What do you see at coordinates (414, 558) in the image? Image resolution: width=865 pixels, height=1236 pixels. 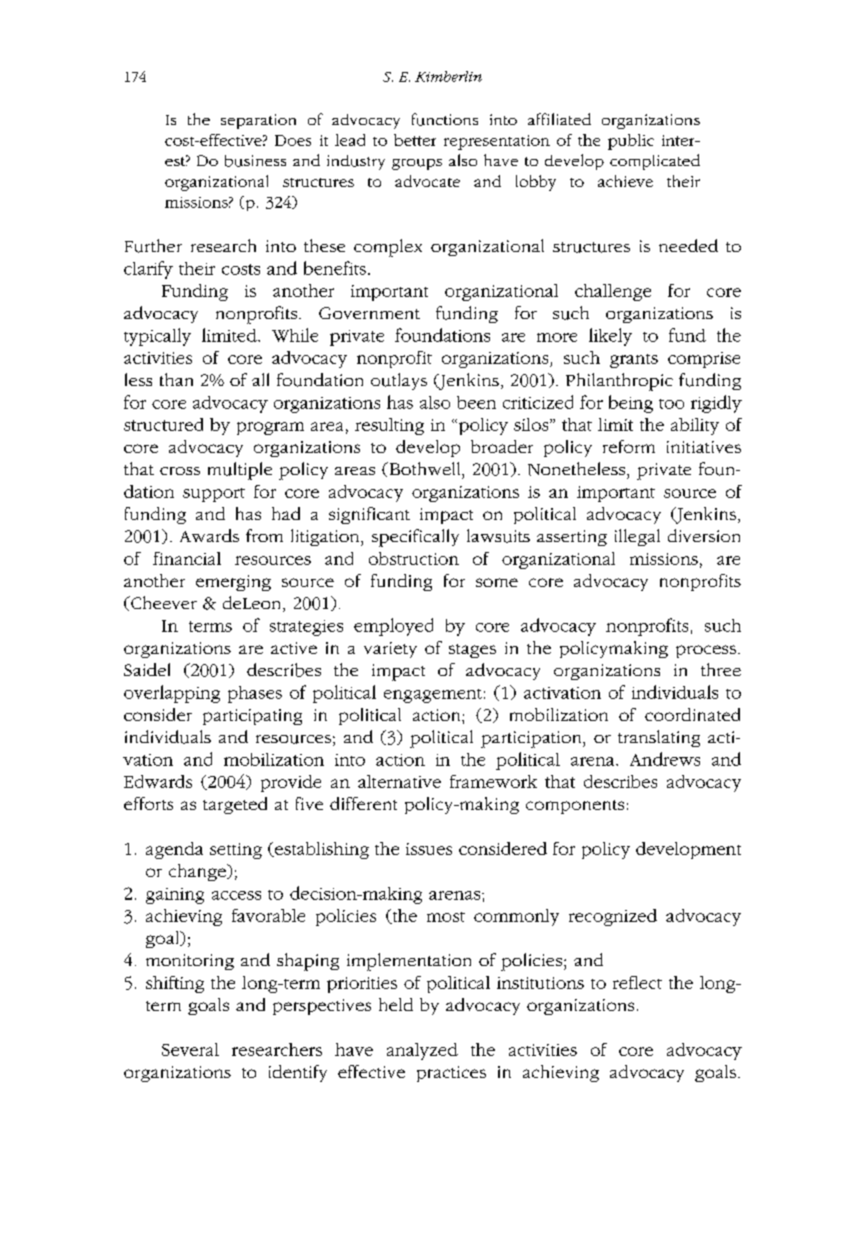 I see `obstruction` at bounding box center [414, 558].
